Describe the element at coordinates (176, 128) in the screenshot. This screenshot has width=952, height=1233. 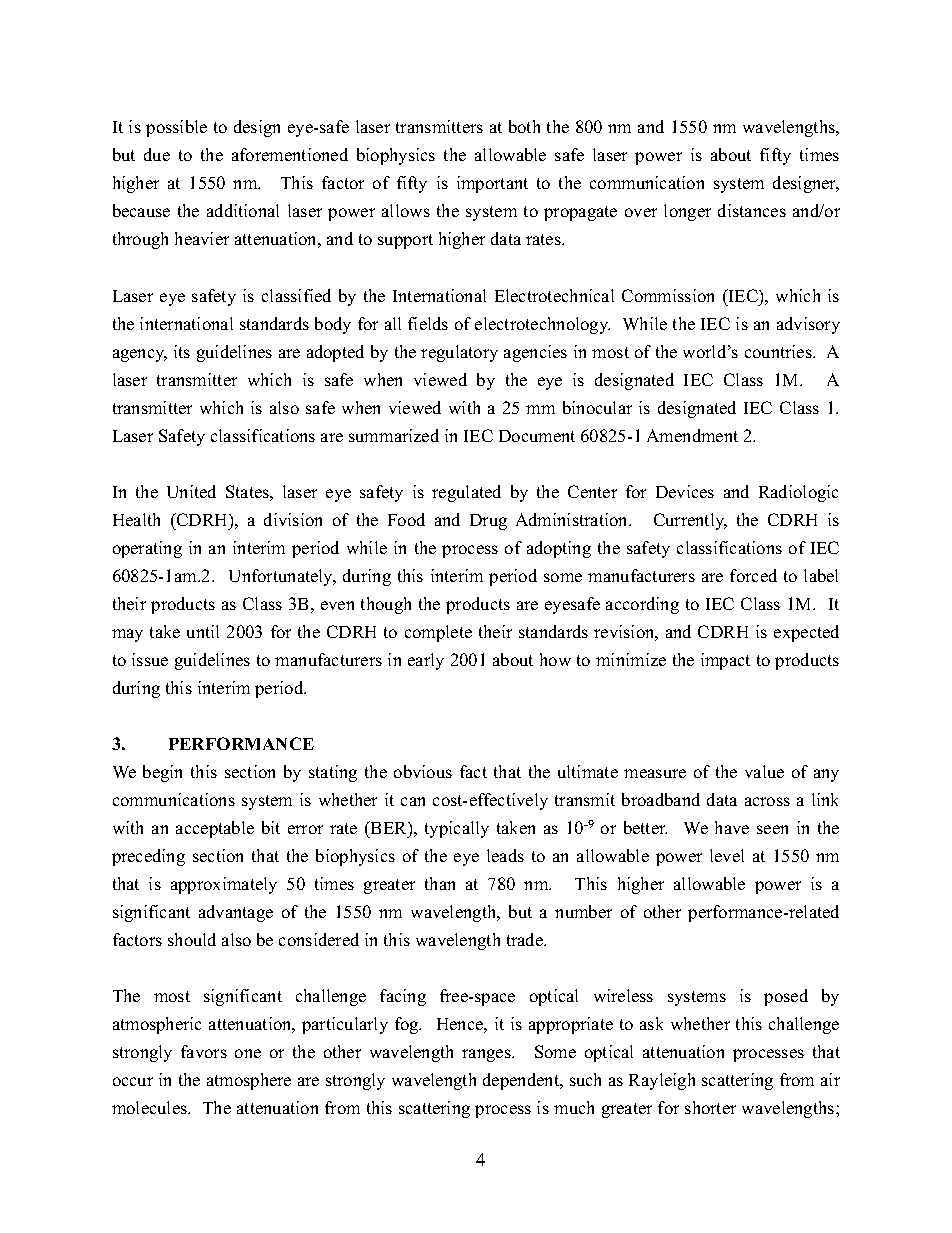
I see `possible` at that location.
